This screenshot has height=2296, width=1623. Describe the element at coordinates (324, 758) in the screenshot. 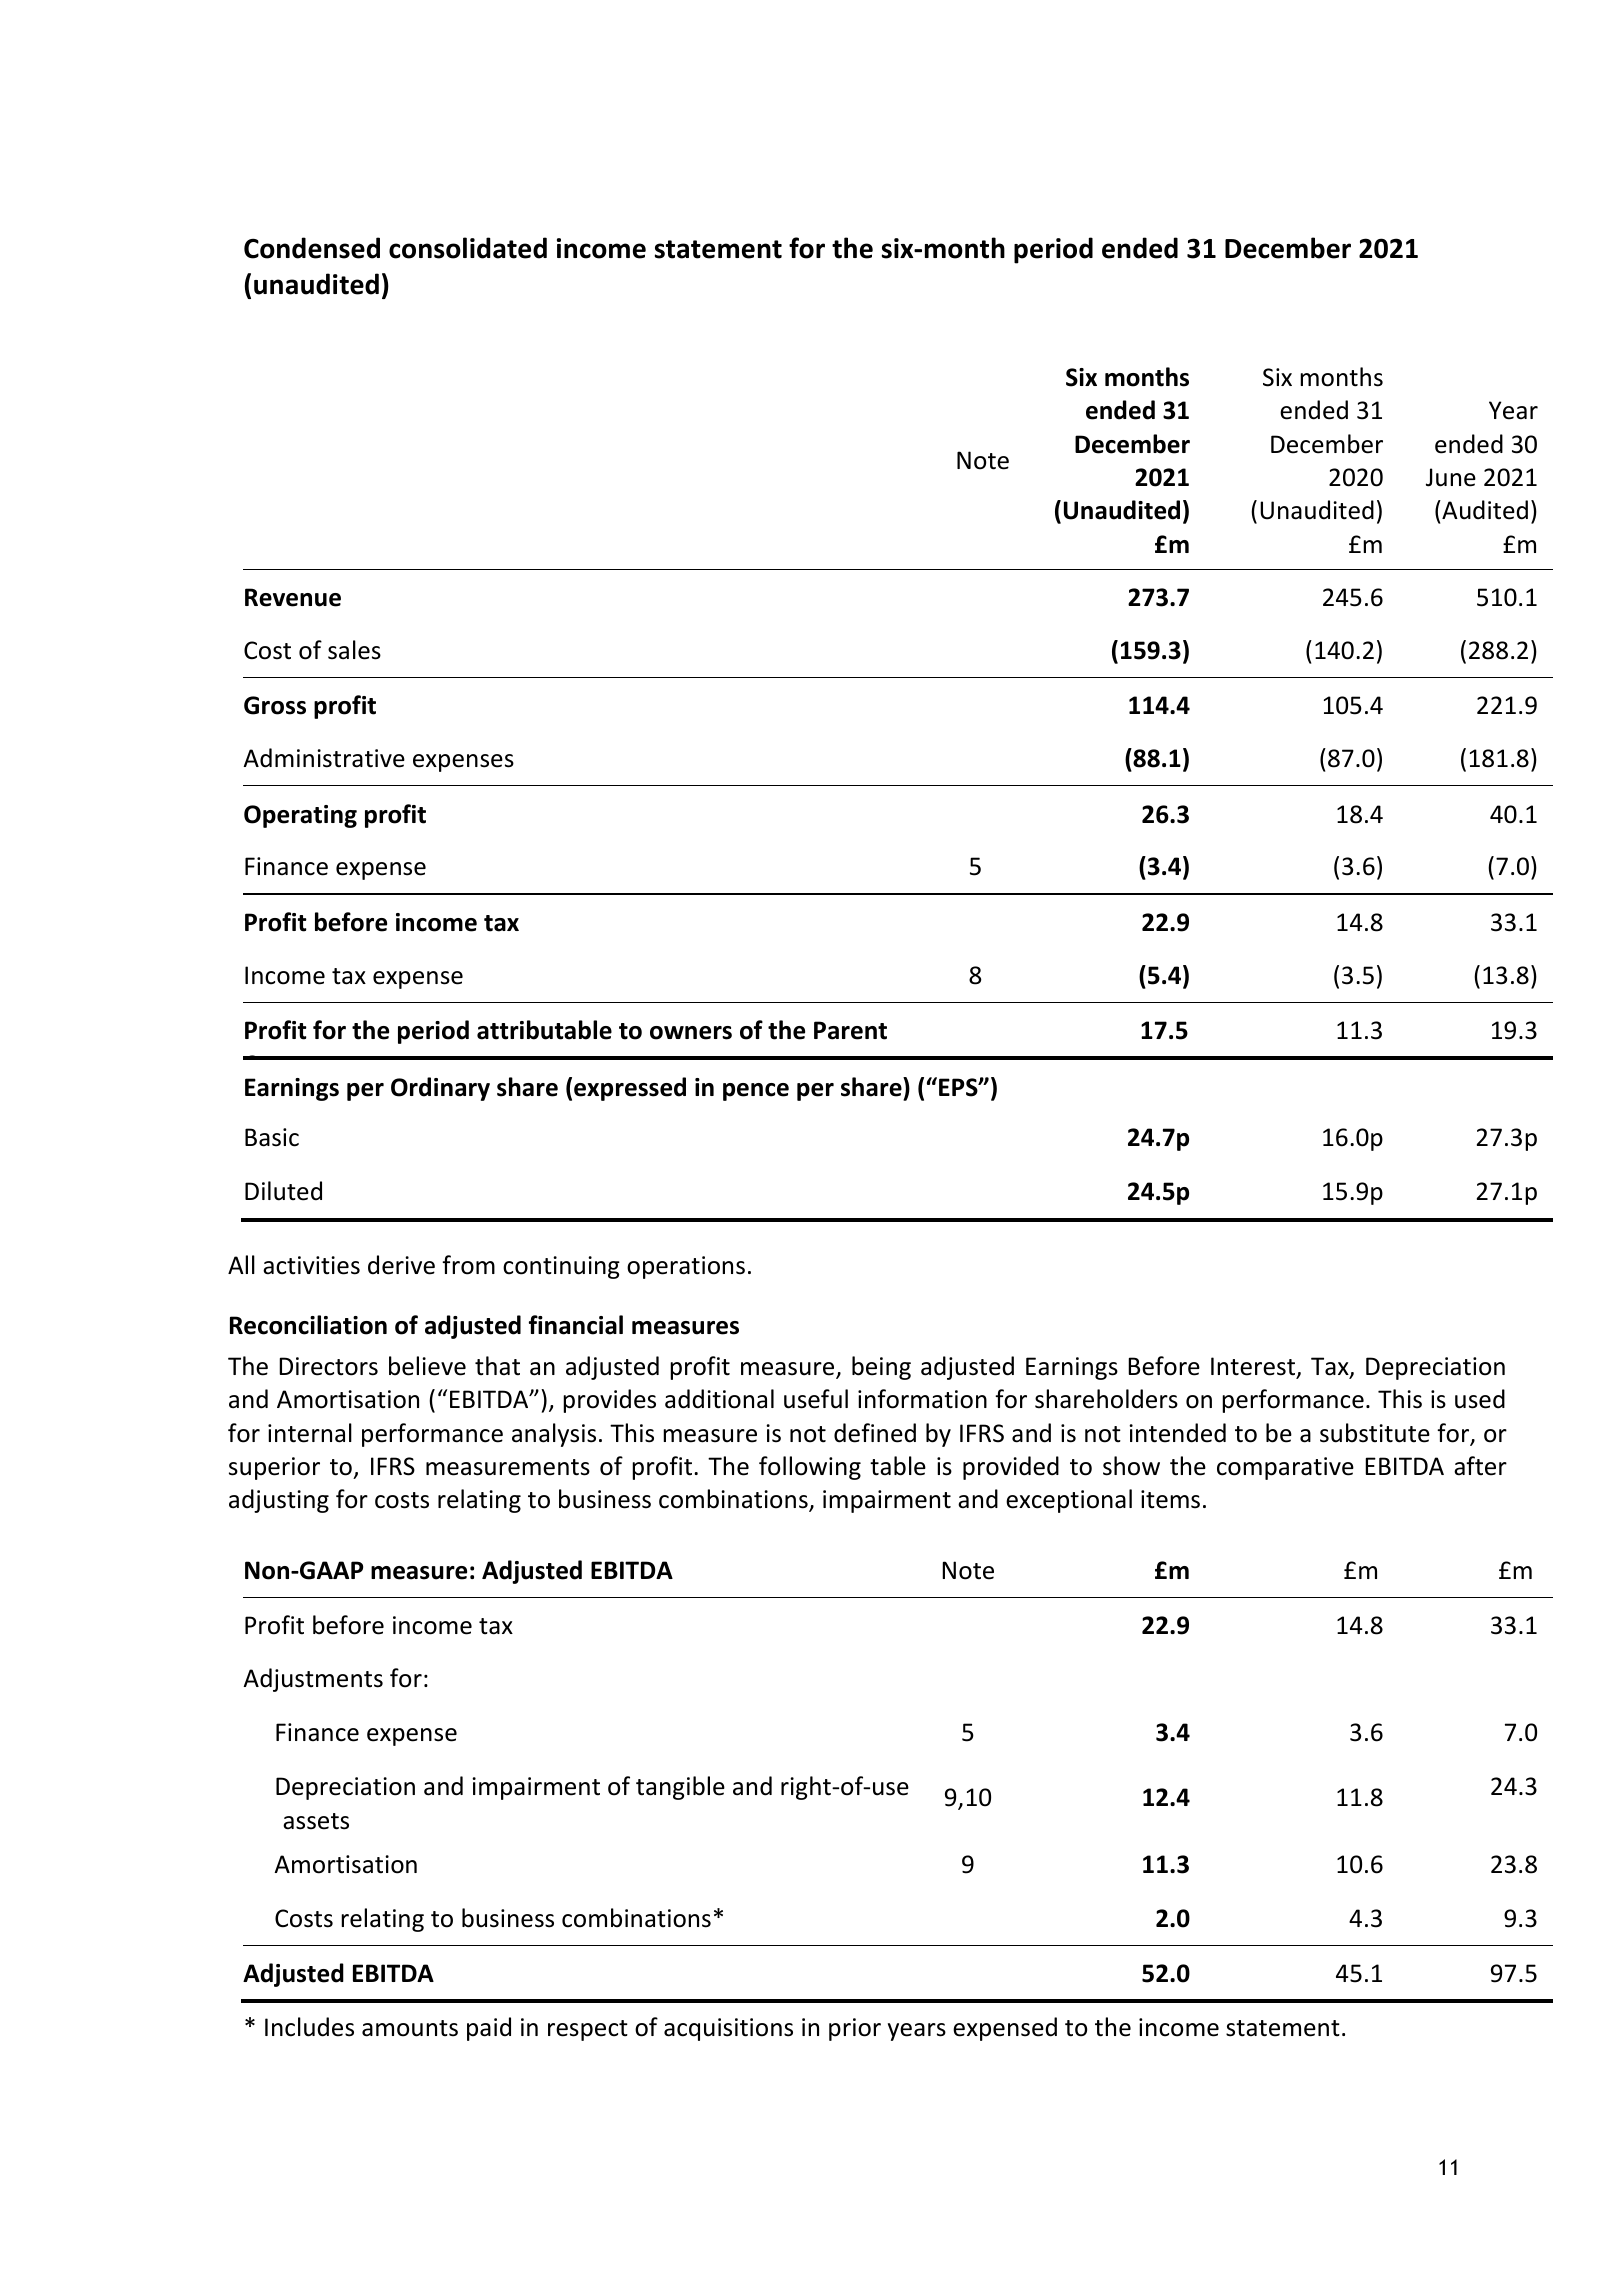

I see `Administrative` at that location.
